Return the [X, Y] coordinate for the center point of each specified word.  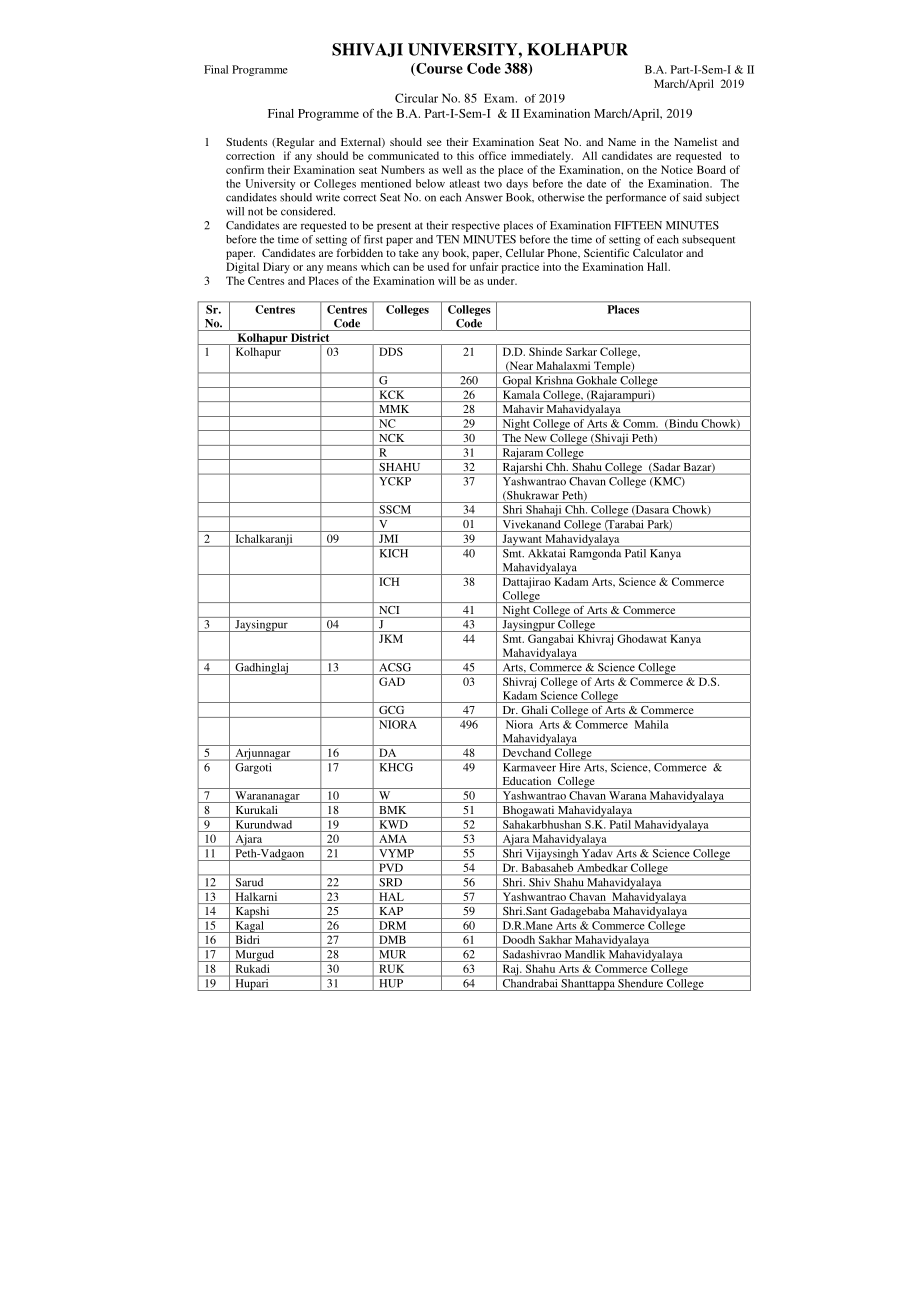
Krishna [554, 380]
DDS [391, 351]
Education [527, 781]
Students [246, 142]
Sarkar [581, 351]
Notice [677, 169]
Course [438, 69]
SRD [390, 882]
